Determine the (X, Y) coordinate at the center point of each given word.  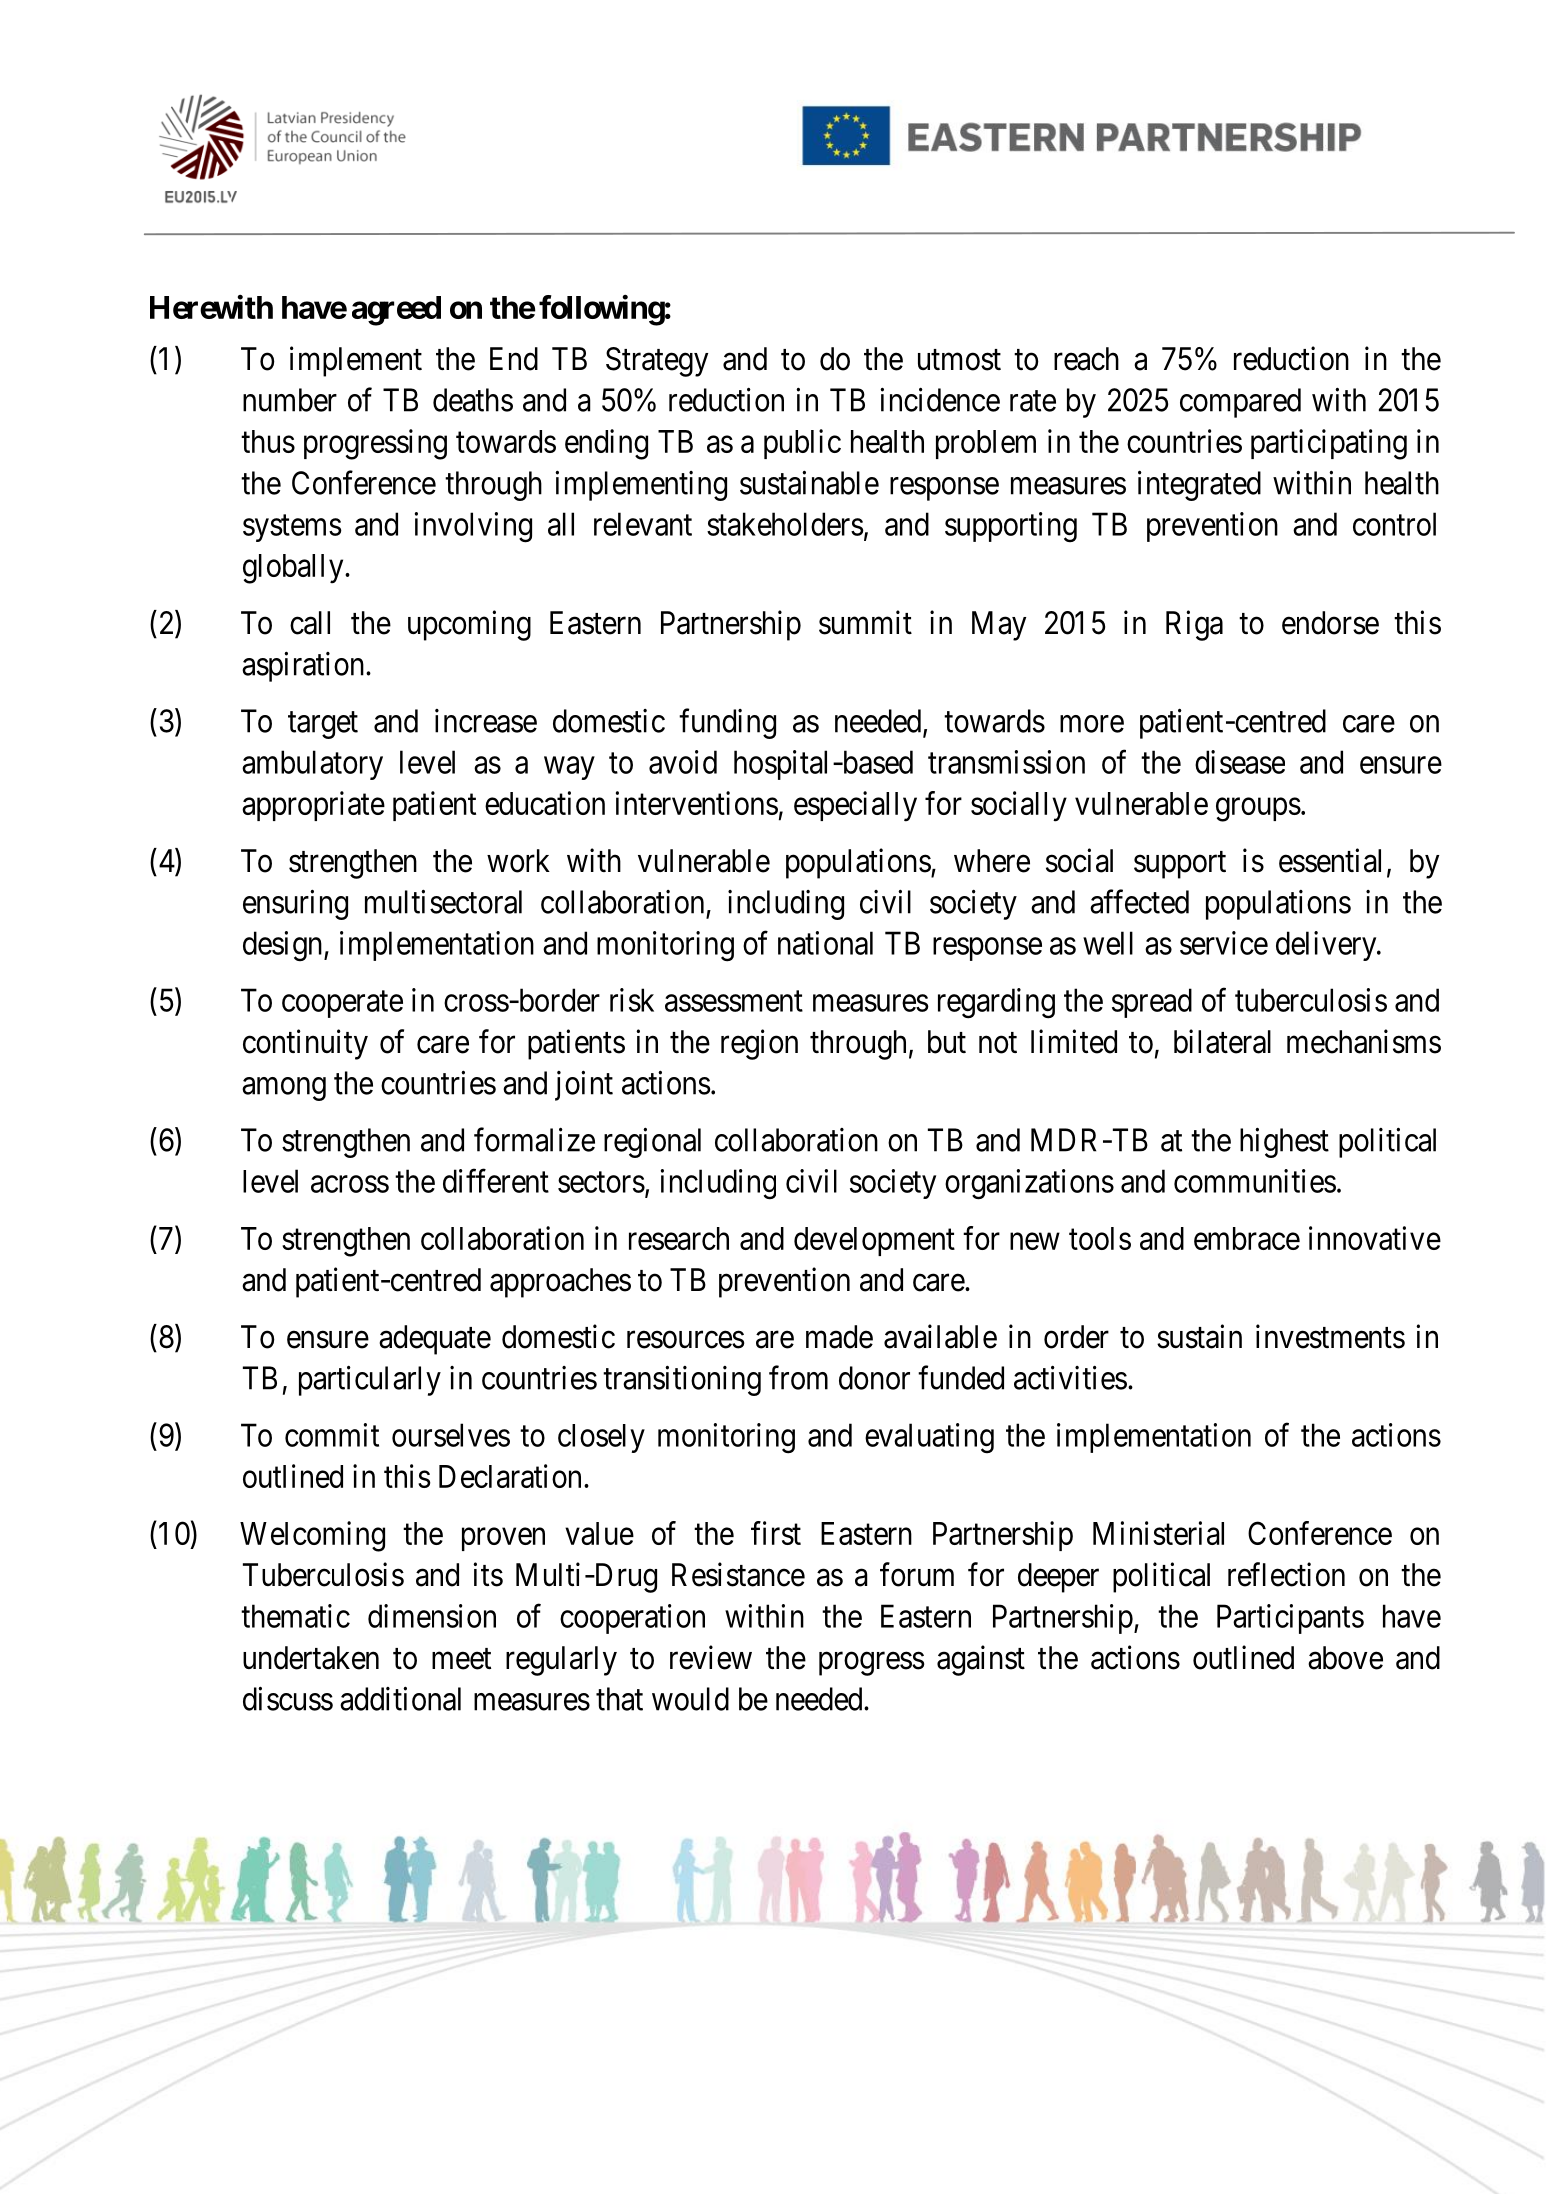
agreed (396, 311)
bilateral (1222, 1041)
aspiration (304, 667)
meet (461, 1659)
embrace (1247, 1238)
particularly (370, 1381)
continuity (305, 1044)
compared (1240, 403)
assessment (734, 1001)
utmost (959, 360)
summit (865, 622)
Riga (1194, 625)
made (839, 1337)
